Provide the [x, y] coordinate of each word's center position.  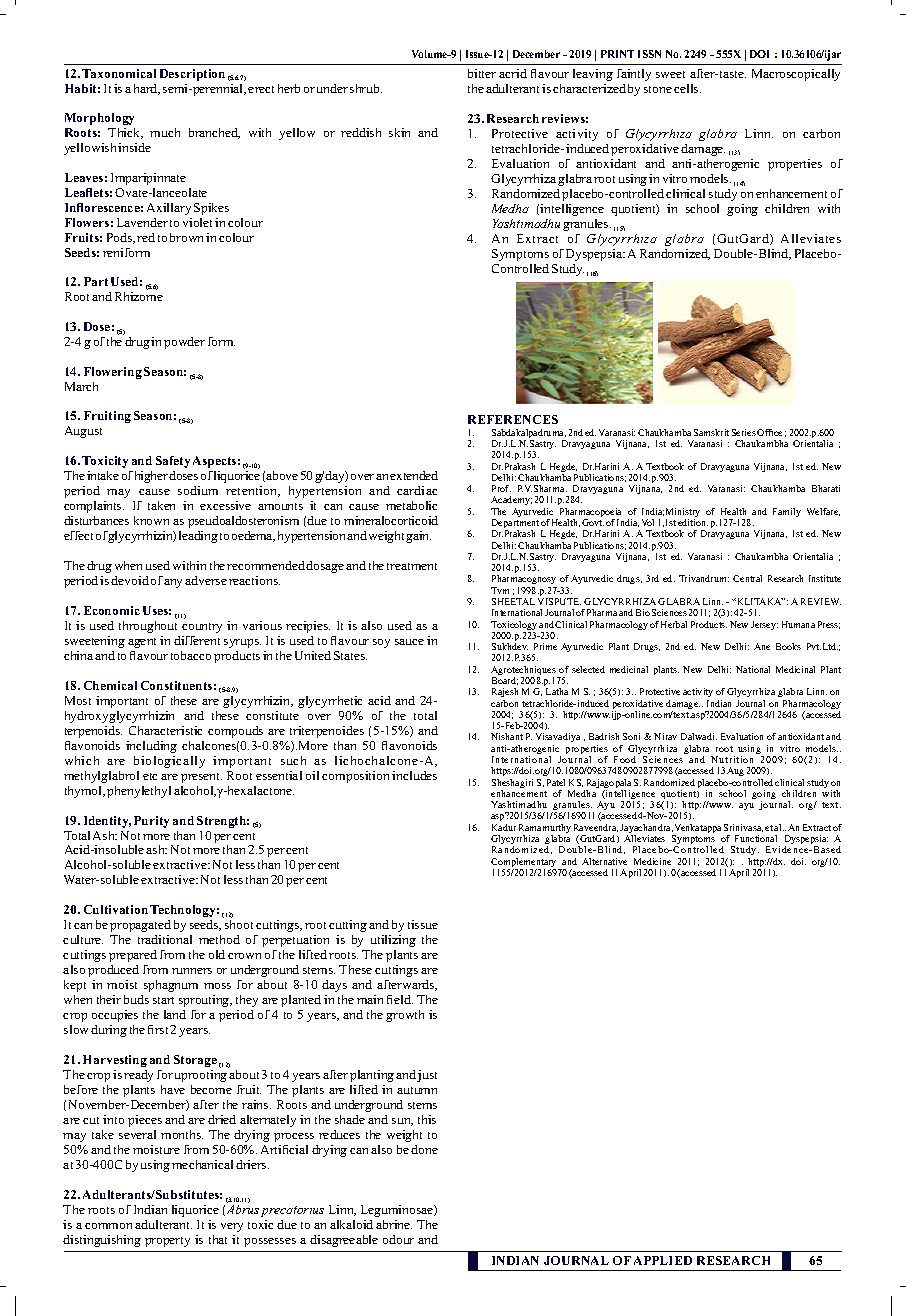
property [167, 1242]
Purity [151, 822]
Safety [173, 462]
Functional [756, 838]
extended [414, 475]
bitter [482, 73]
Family [787, 512]
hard [147, 89]
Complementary [525, 864]
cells [687, 88]
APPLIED [663, 1260]
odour [398, 1239]
